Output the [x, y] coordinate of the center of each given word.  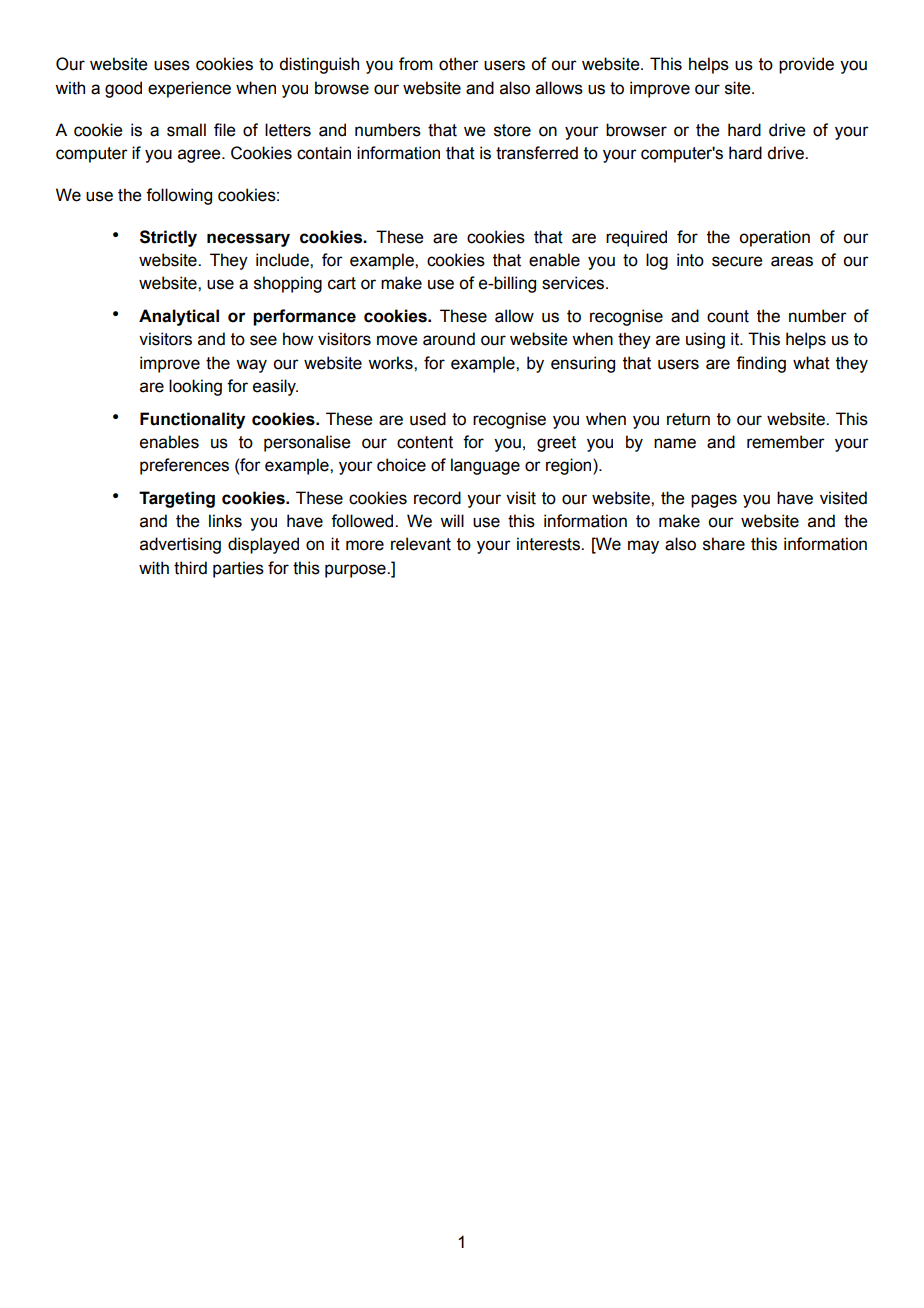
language [485, 466]
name [675, 443]
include [283, 260]
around [449, 339]
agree [200, 156]
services [574, 283]
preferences [184, 466]
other [459, 64]
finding [761, 364]
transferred [537, 153]
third [190, 568]
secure [737, 261]
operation [774, 238]
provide [806, 65]
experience [189, 89]
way [251, 366]
